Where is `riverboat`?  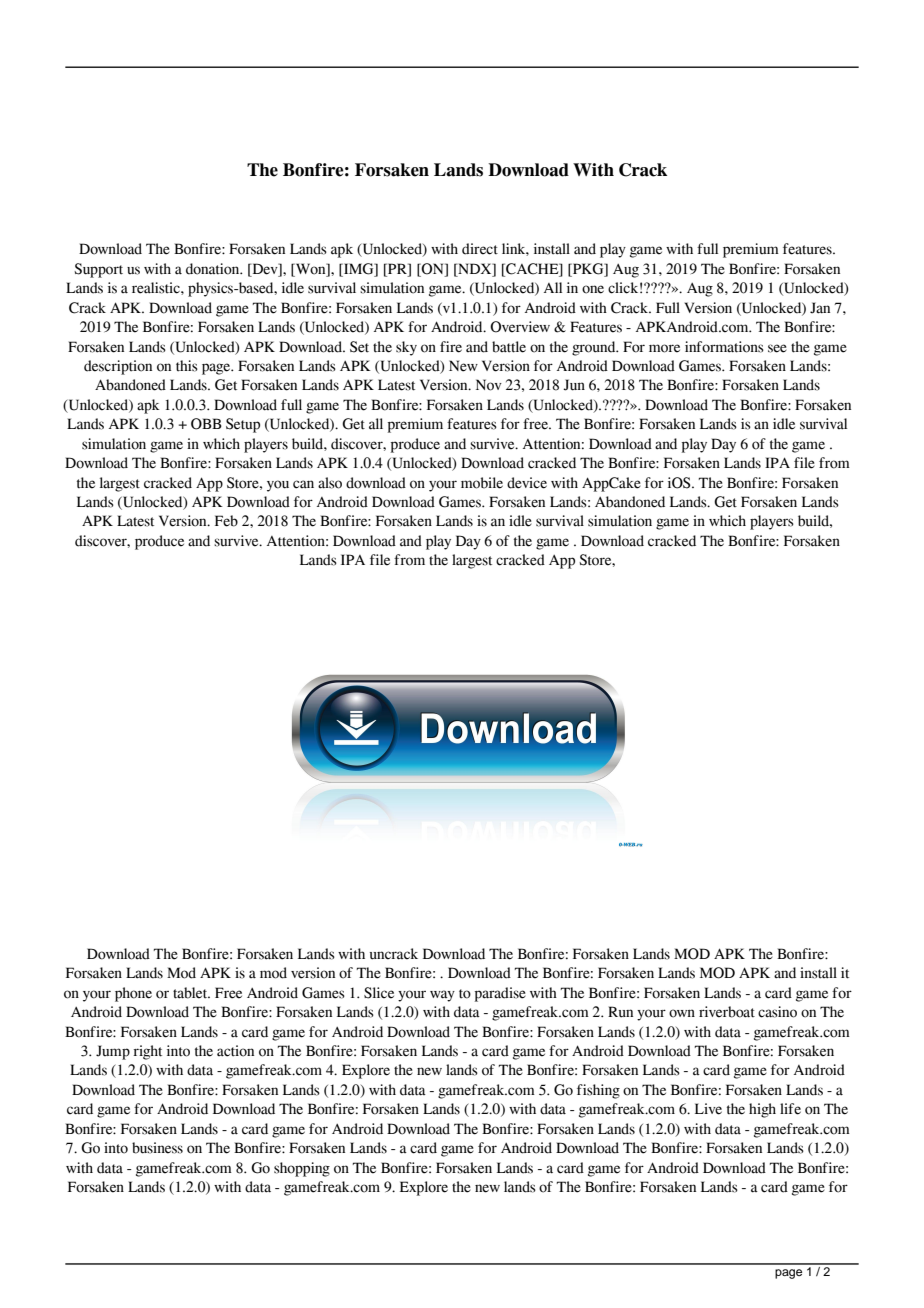 riverboat is located at coordinates (727, 1012).
